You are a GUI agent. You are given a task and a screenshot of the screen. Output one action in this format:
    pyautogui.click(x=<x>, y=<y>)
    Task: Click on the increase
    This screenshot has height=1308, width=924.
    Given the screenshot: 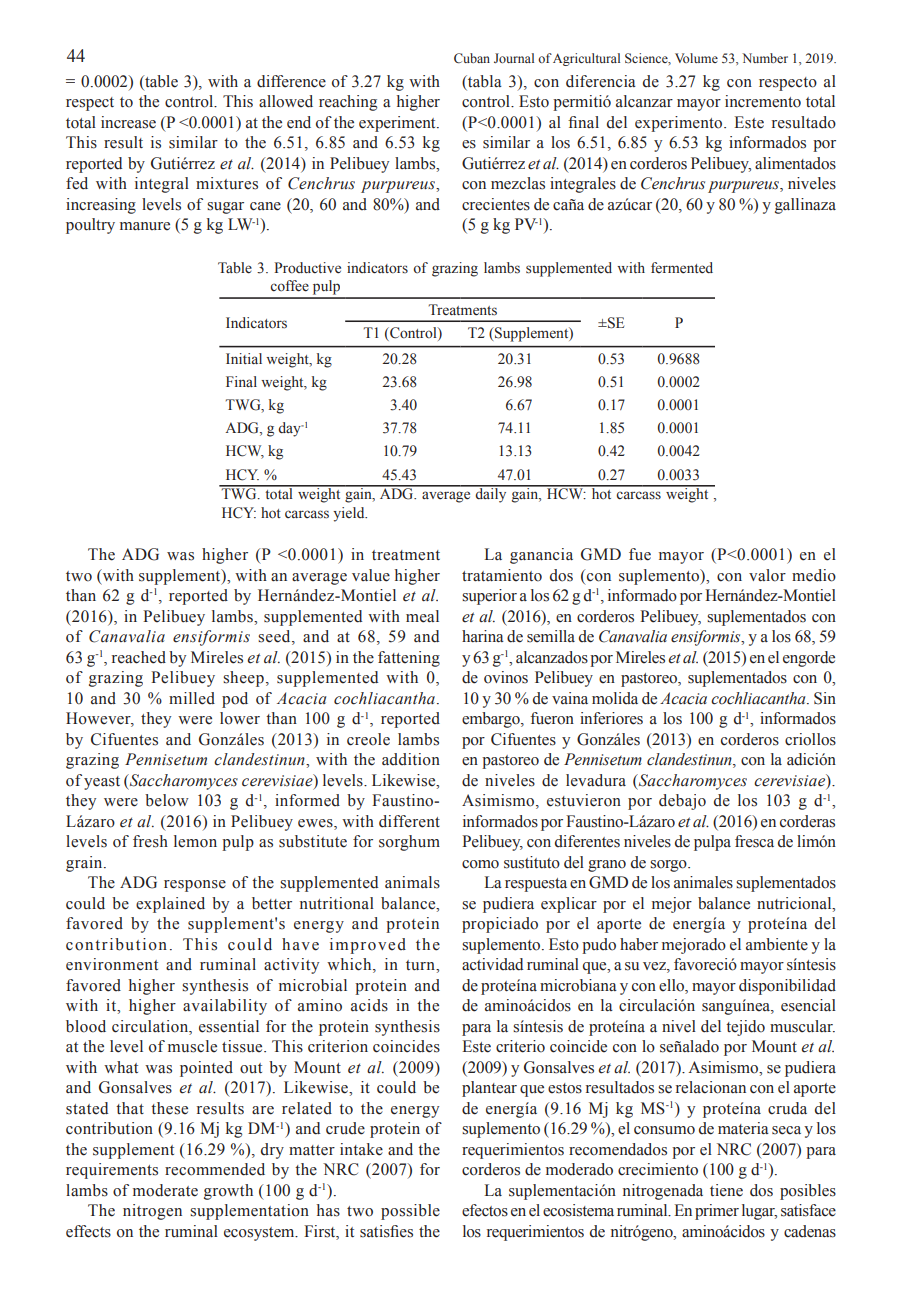 What is the action you would take?
    pyautogui.click(x=128, y=122)
